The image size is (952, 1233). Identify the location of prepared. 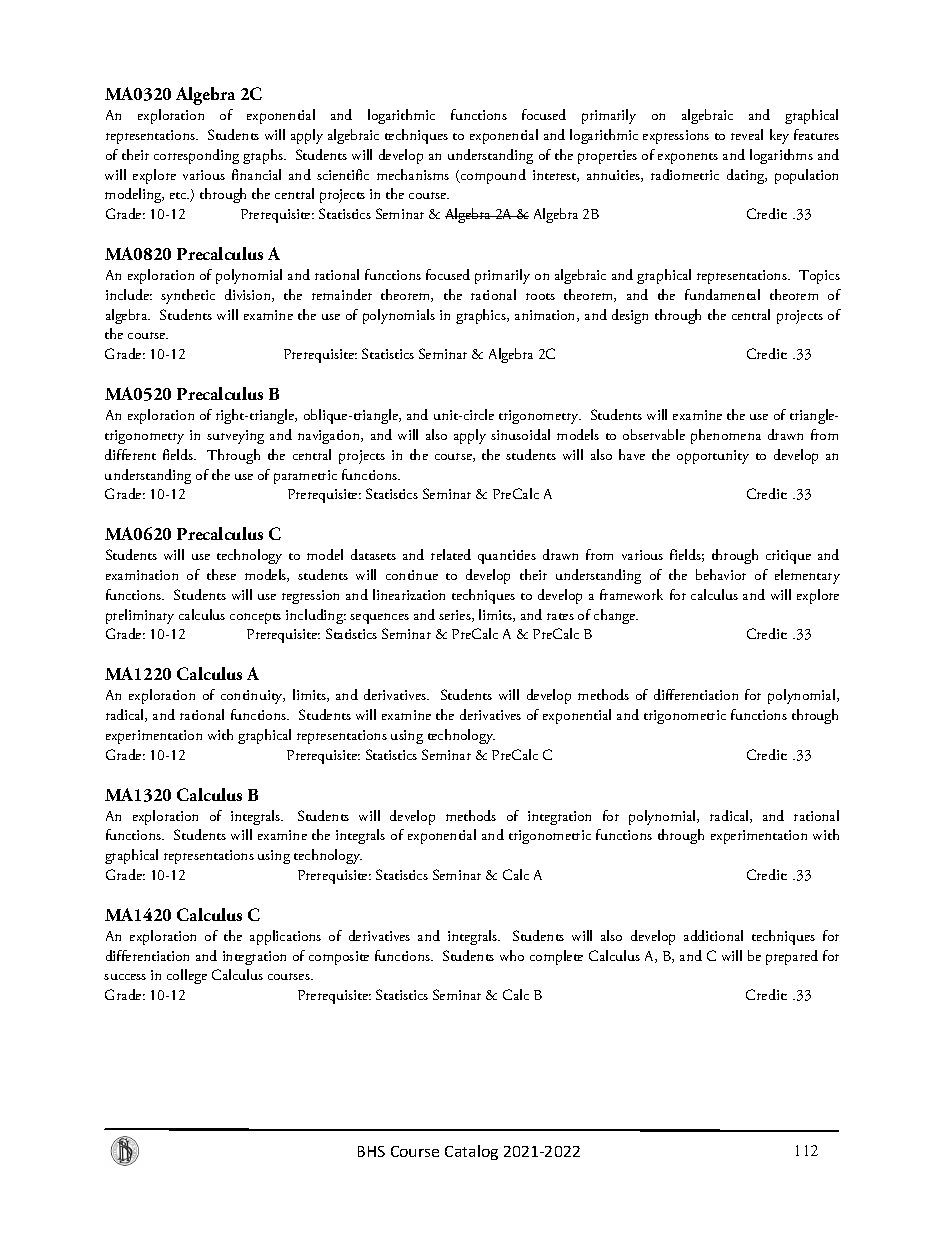
(792, 957).
